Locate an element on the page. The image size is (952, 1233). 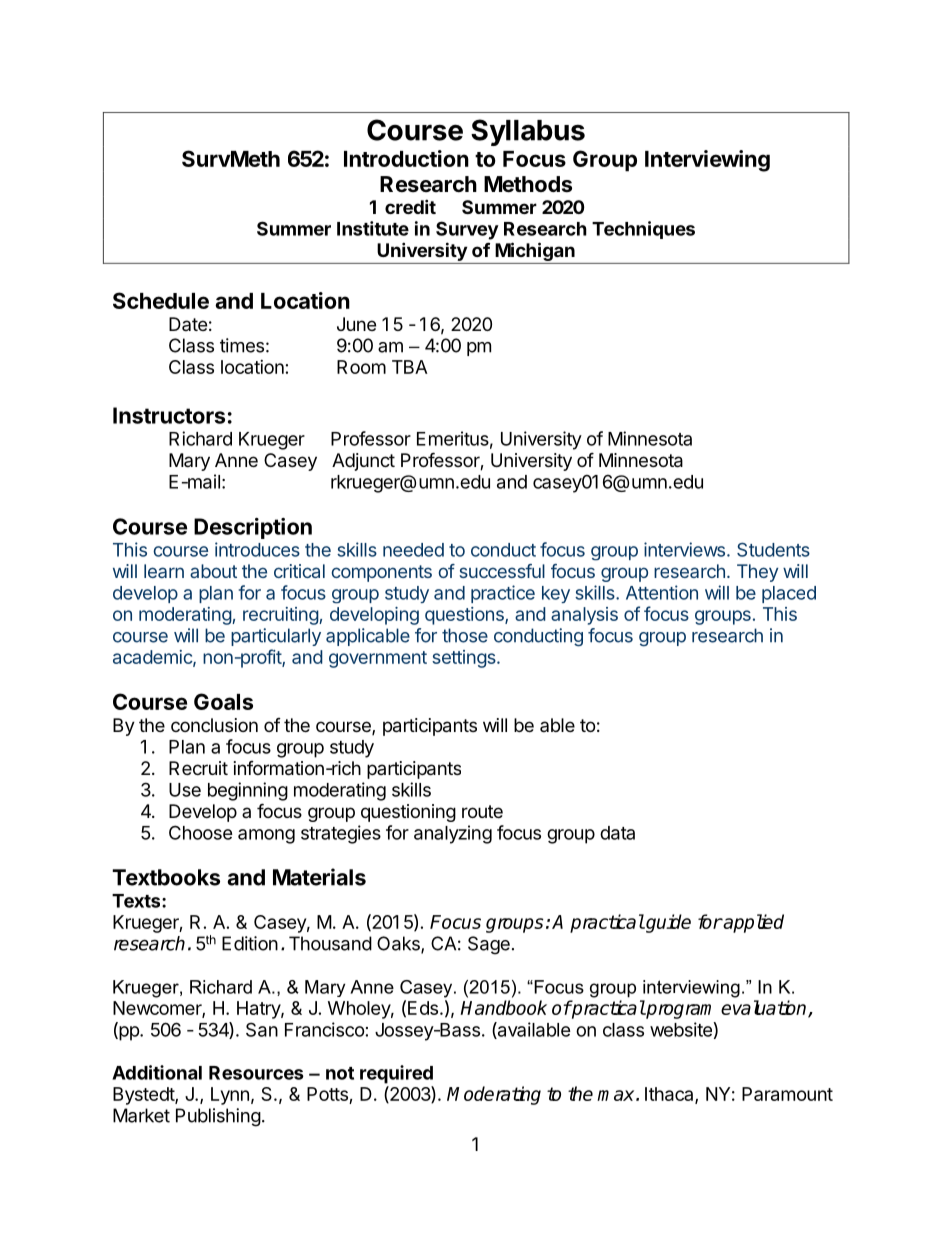
Description is located at coordinates (253, 528).
